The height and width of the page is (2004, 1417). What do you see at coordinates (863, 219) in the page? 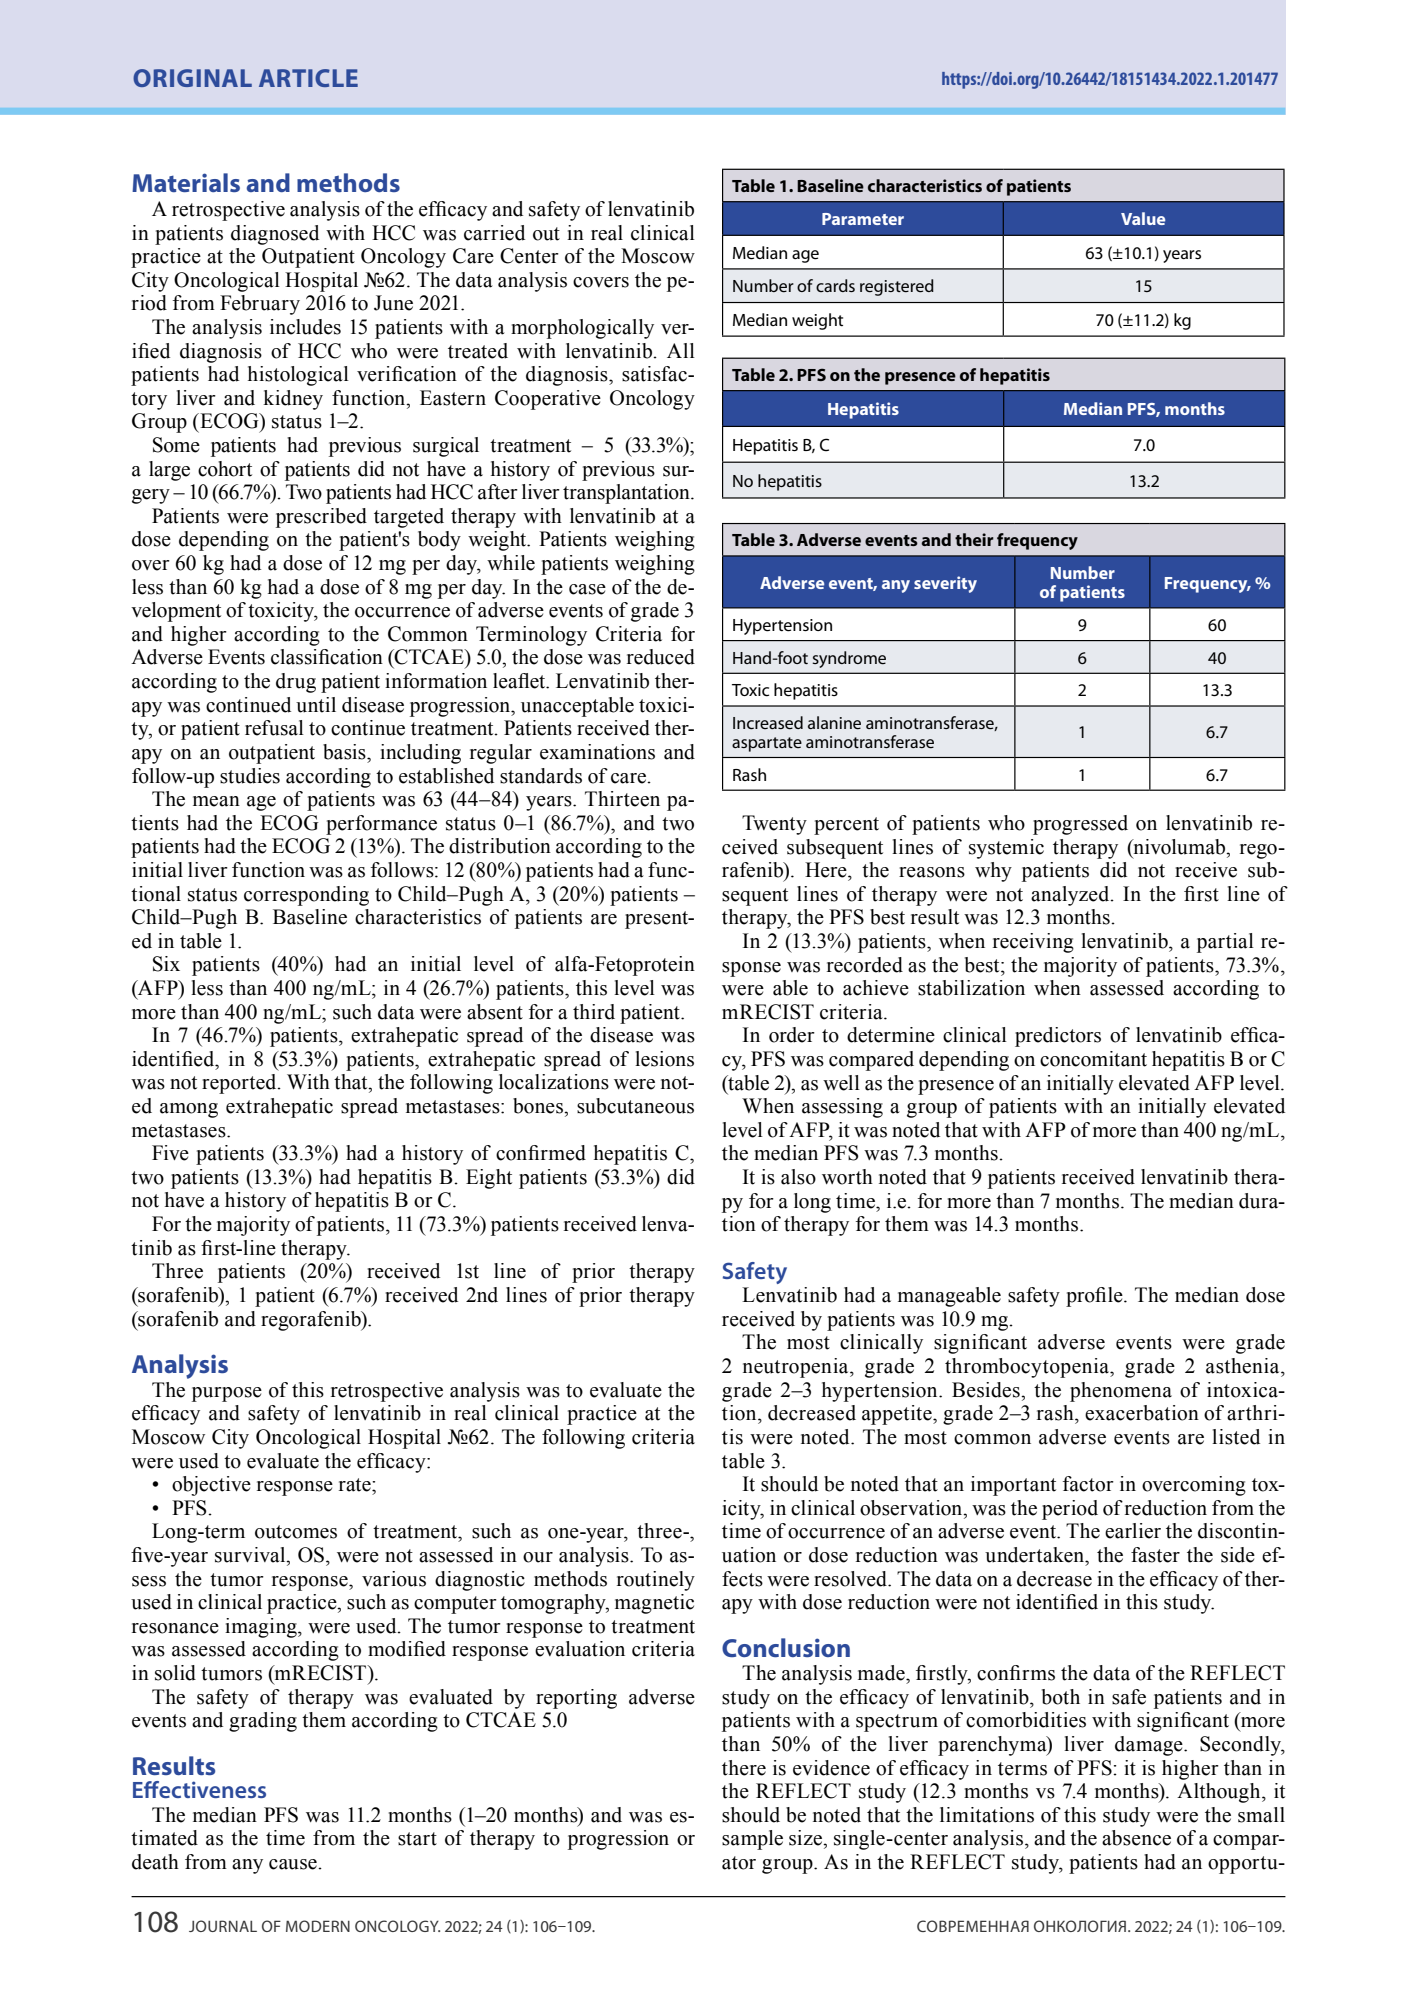
I see `Parameter` at bounding box center [863, 219].
